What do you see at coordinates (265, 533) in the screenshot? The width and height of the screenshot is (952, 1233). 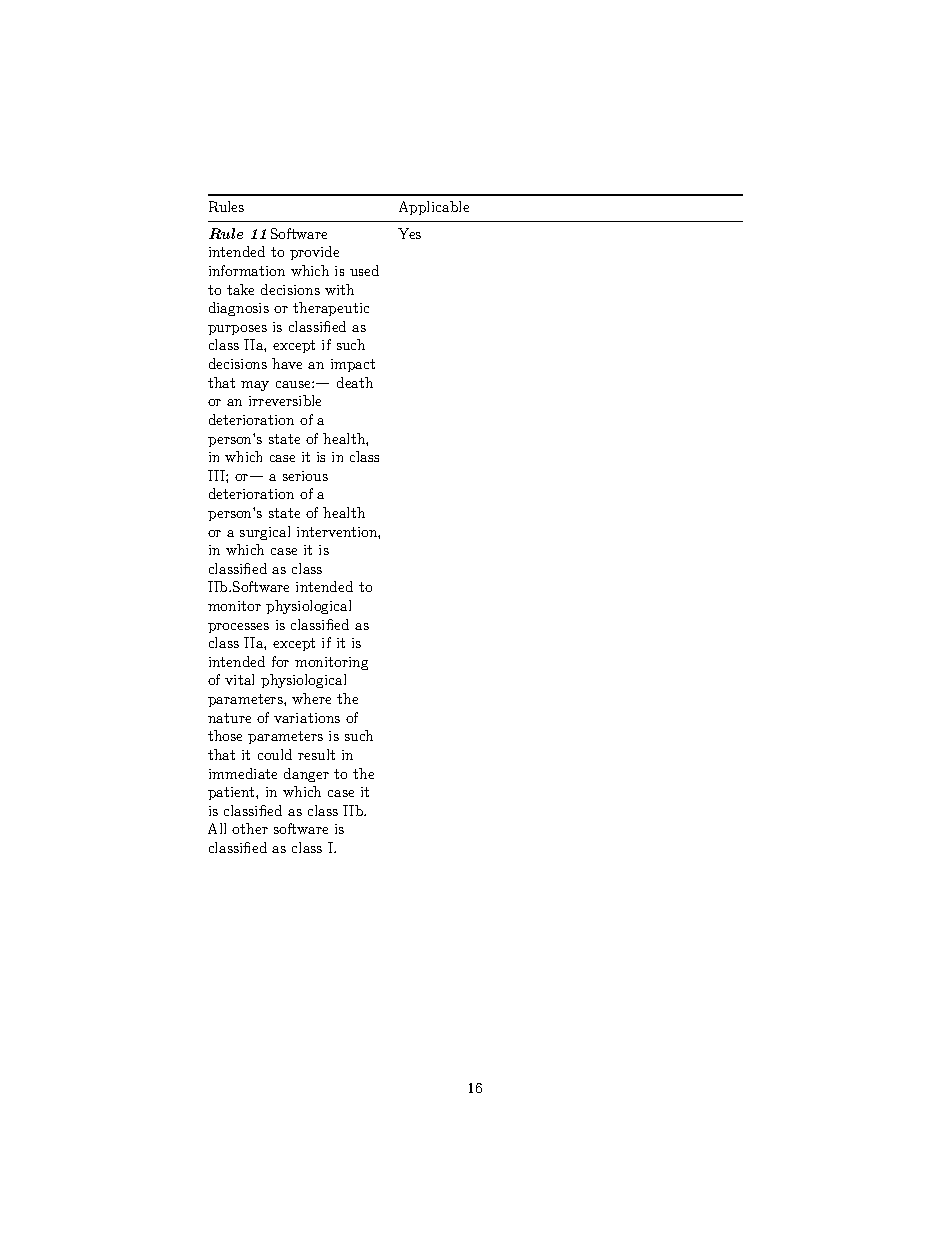 I see `surgical` at bounding box center [265, 533].
